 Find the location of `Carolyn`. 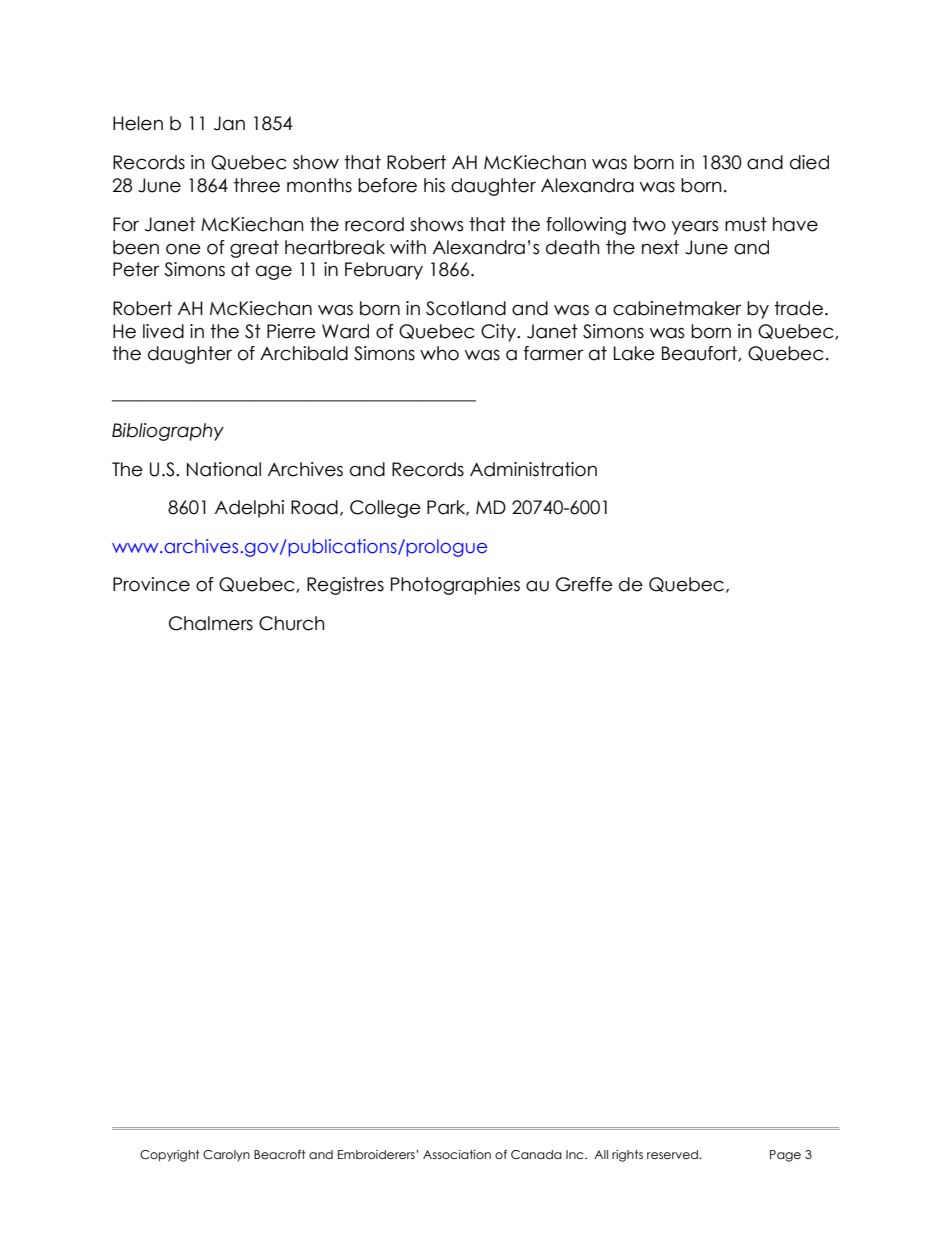

Carolyn is located at coordinates (226, 1156).
